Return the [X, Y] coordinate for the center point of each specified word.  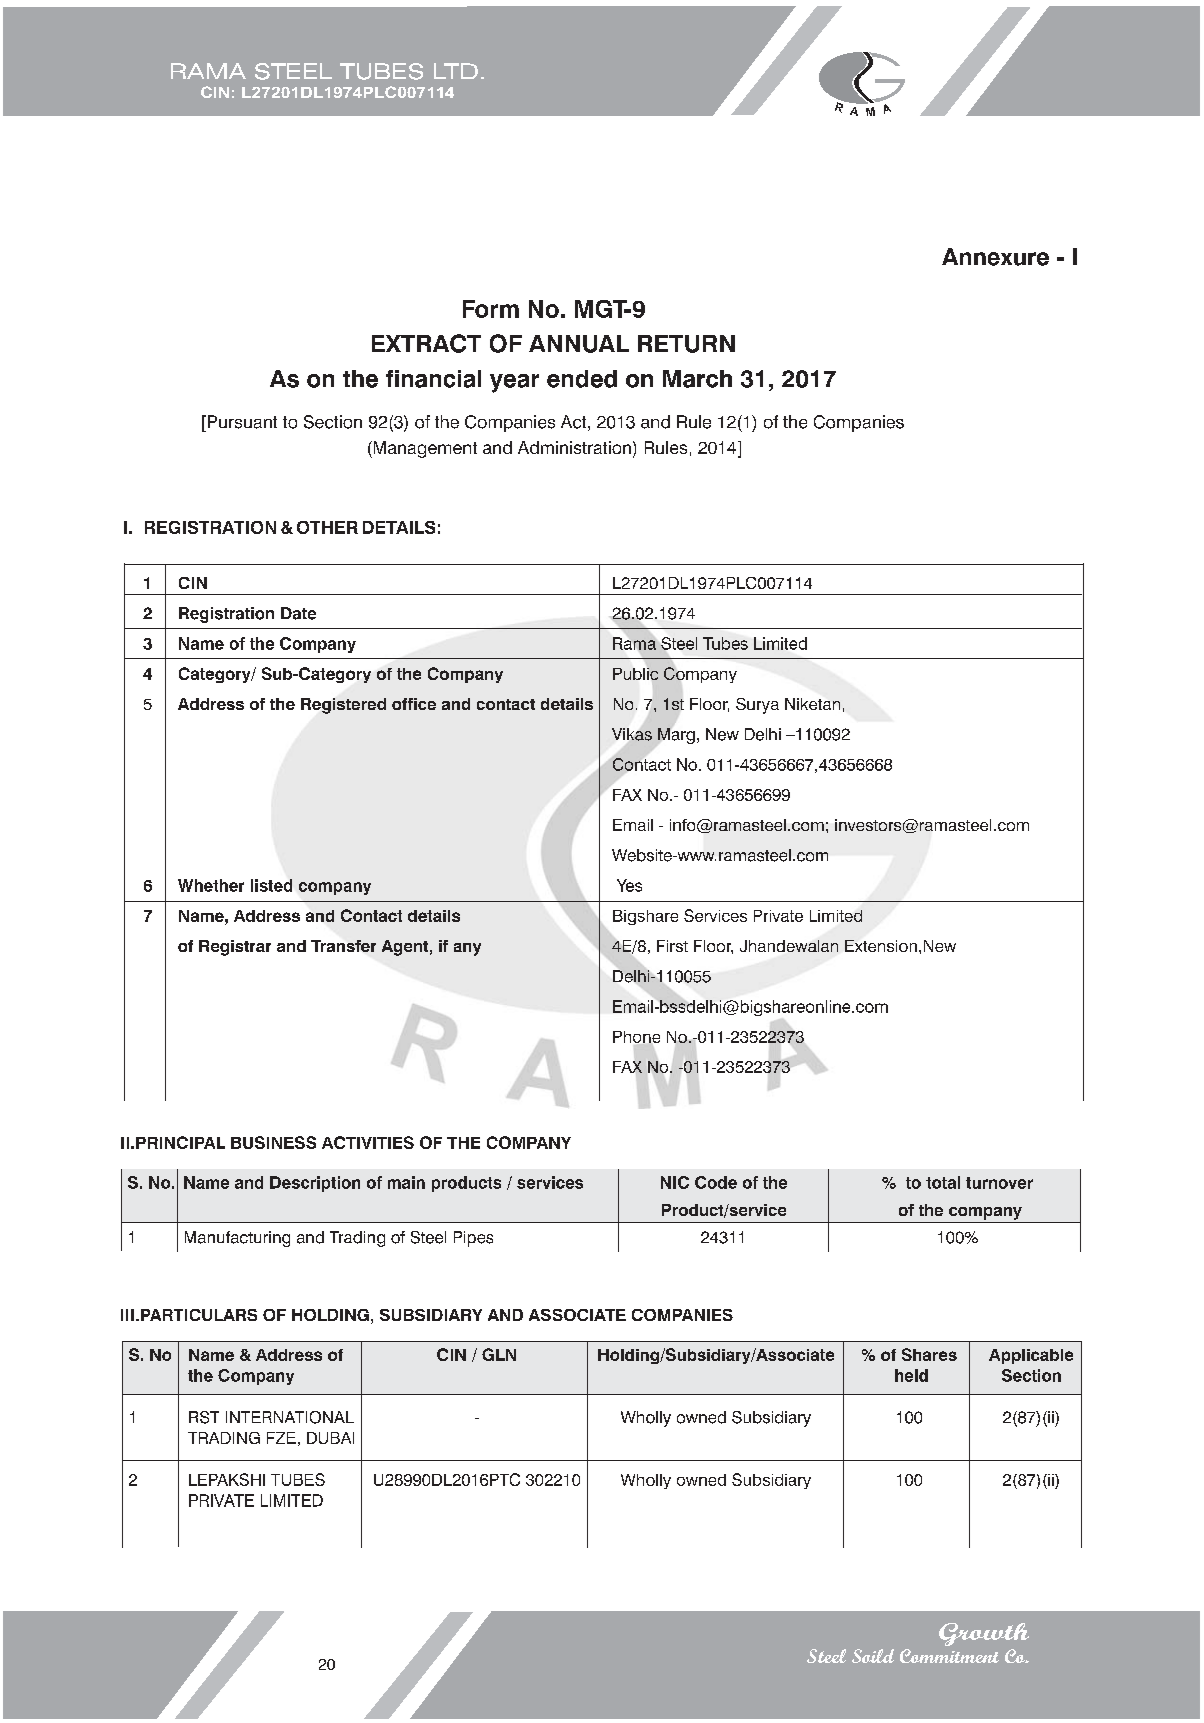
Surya [757, 706]
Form [491, 309]
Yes [629, 885]
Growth [984, 1634]
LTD [456, 71]
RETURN [686, 344]
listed [271, 885]
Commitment [949, 1656]
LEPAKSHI [227, 1479]
